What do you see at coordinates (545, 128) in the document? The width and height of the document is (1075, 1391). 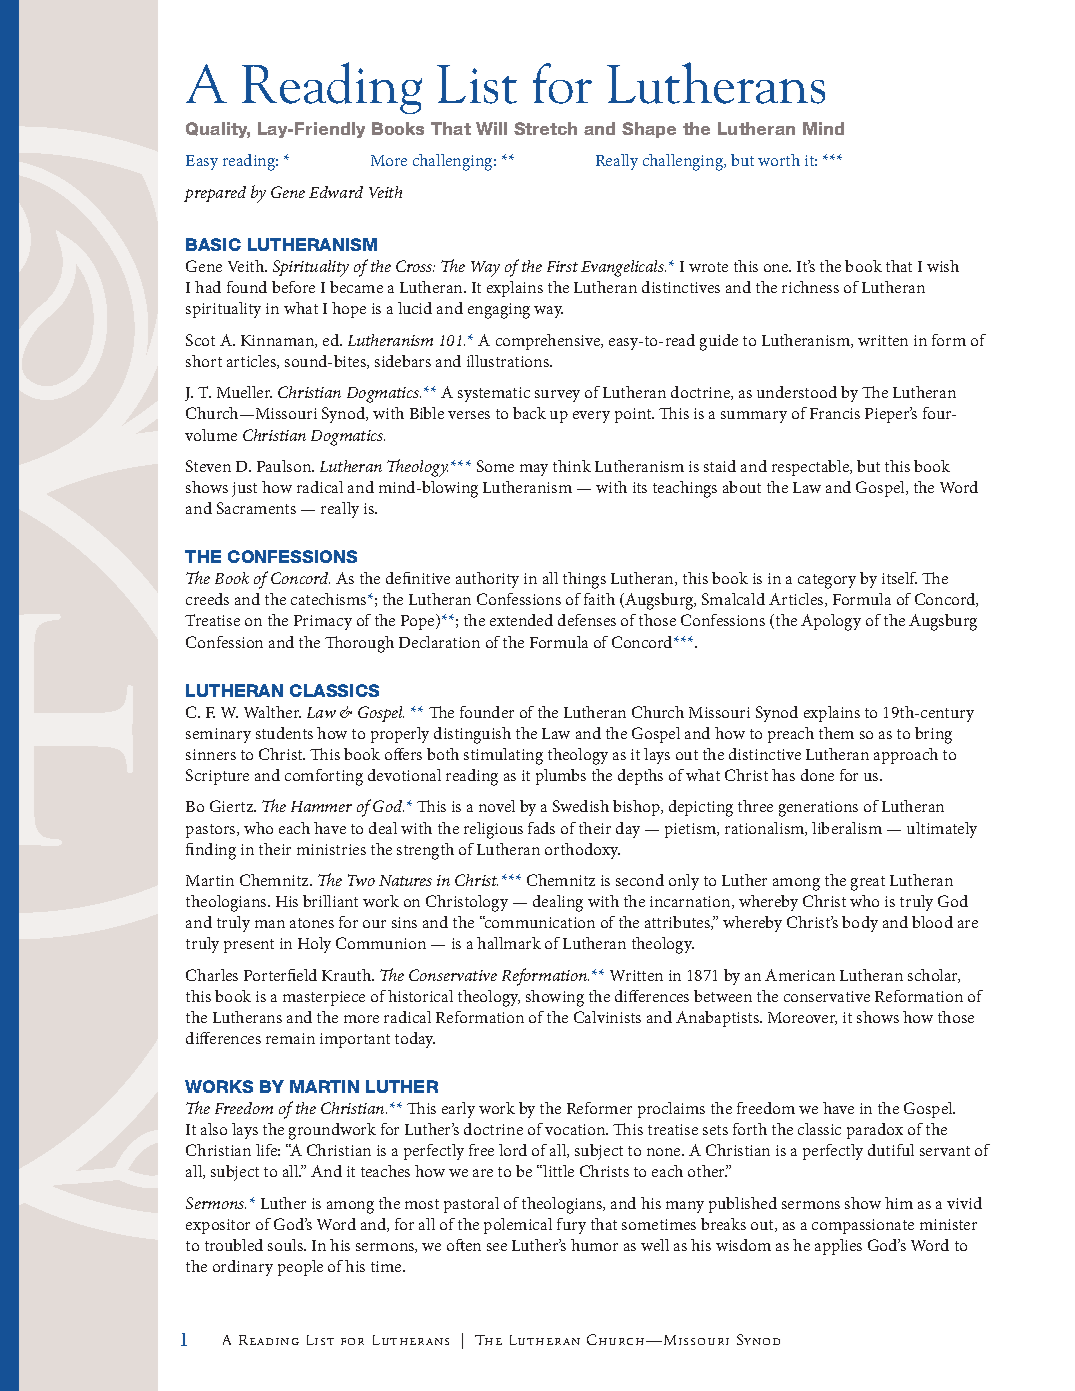 I see `Stretch` at bounding box center [545, 128].
